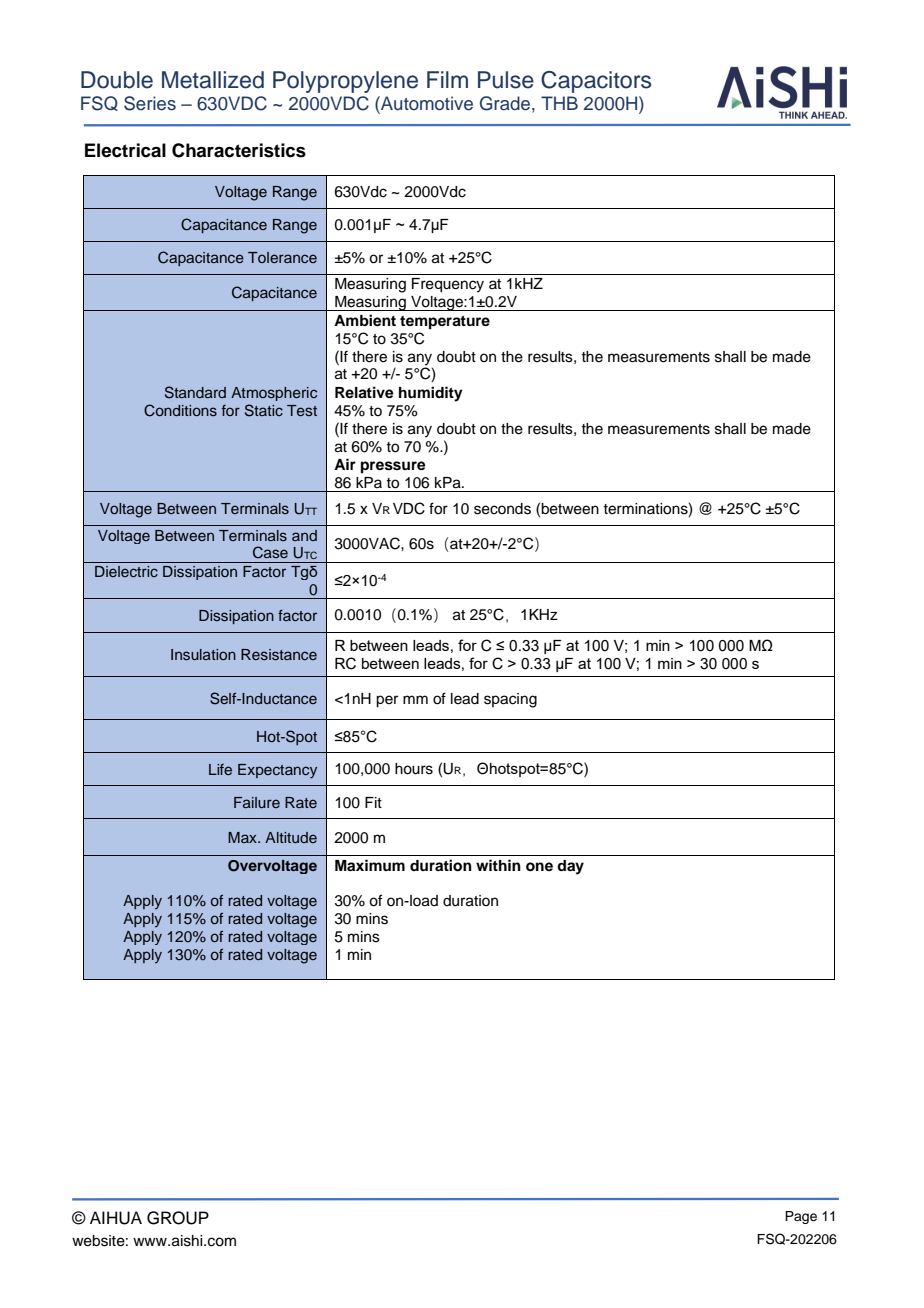  What do you see at coordinates (426, 103) in the image?
I see `Automotive` at bounding box center [426, 103].
